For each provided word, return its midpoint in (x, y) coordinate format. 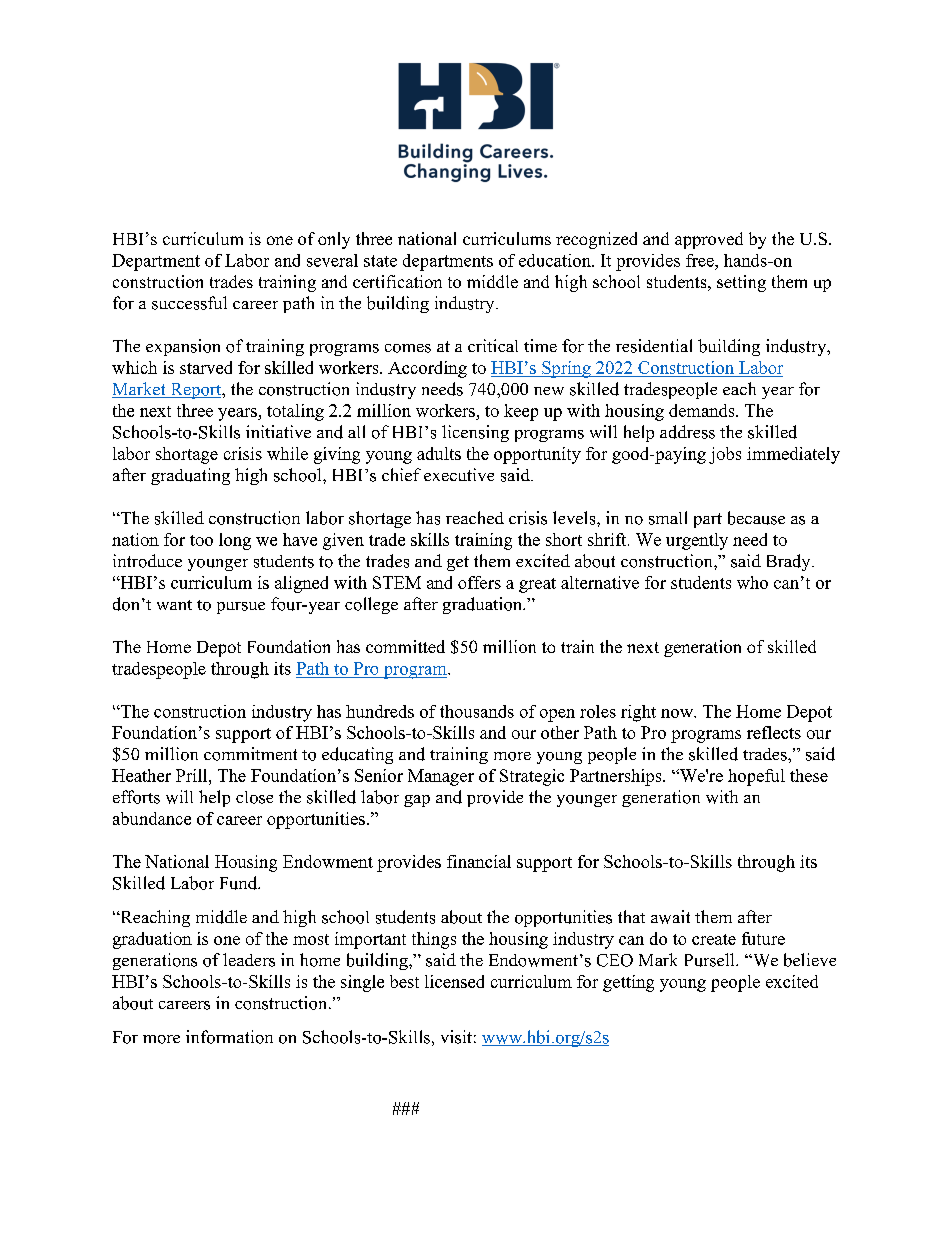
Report (196, 391)
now (678, 713)
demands (703, 410)
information (229, 1037)
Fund (240, 883)
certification (397, 281)
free (701, 260)
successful (189, 303)
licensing (475, 433)
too (201, 540)
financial (479, 861)
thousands (477, 711)
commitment (250, 754)
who (752, 582)
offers (479, 582)
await (670, 917)
